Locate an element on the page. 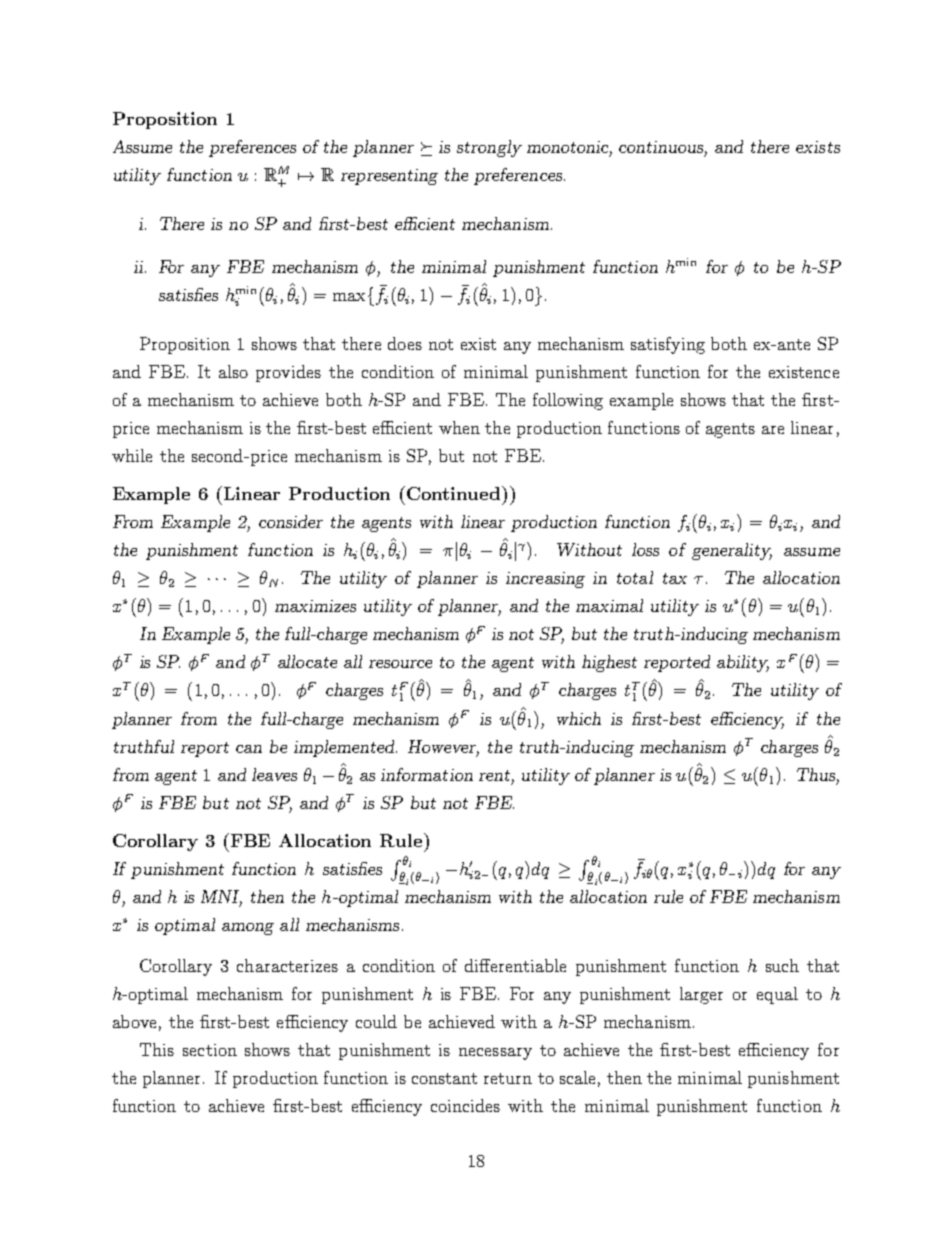 This document has width=952, height=1233. section is located at coordinates (210, 1050).
